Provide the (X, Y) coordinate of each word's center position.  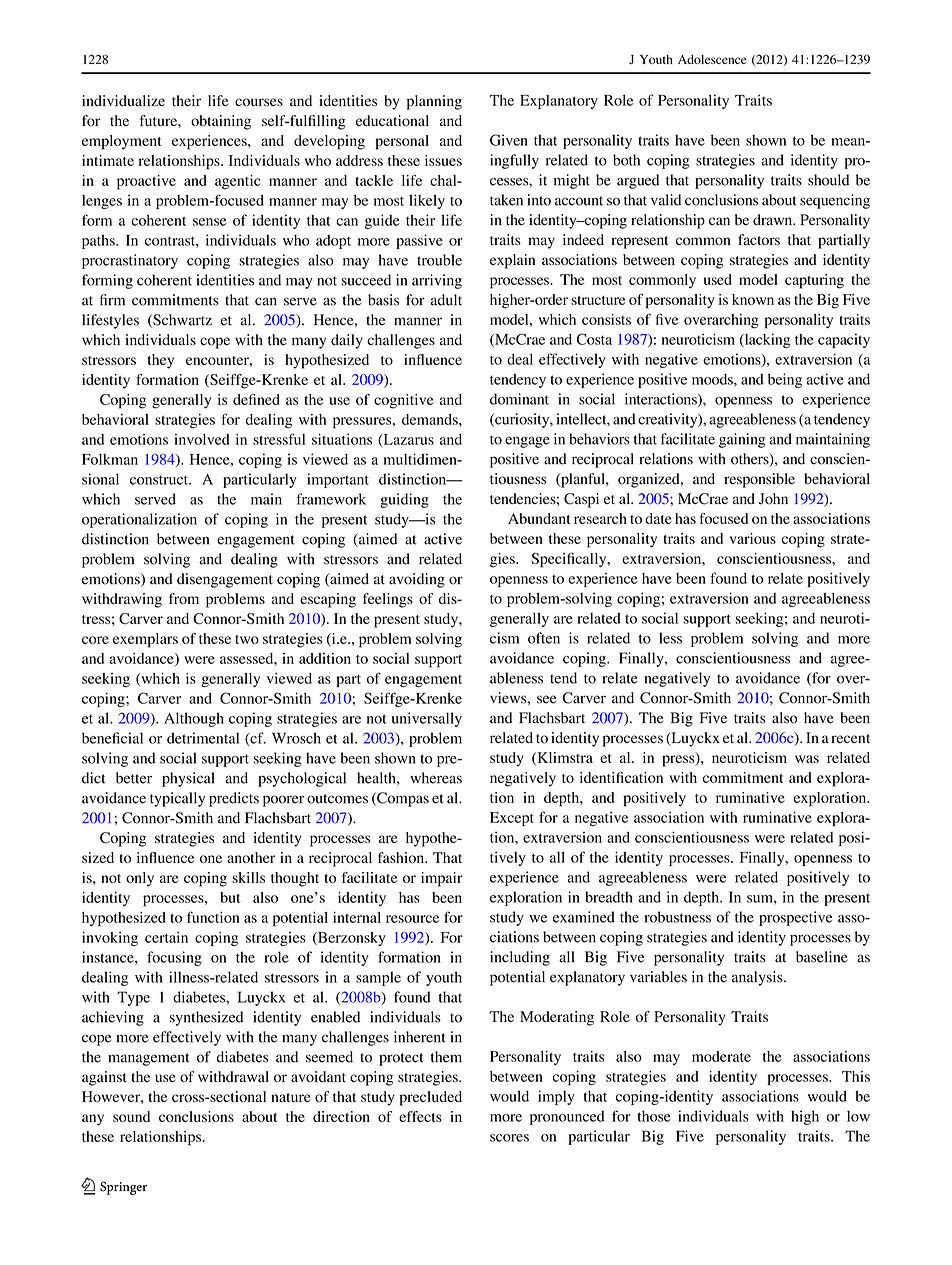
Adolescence (712, 59)
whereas (436, 778)
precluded (430, 1098)
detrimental (203, 738)
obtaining (221, 122)
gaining (742, 440)
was (807, 759)
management (149, 1059)
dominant (519, 399)
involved (201, 439)
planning (434, 102)
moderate (721, 1056)
